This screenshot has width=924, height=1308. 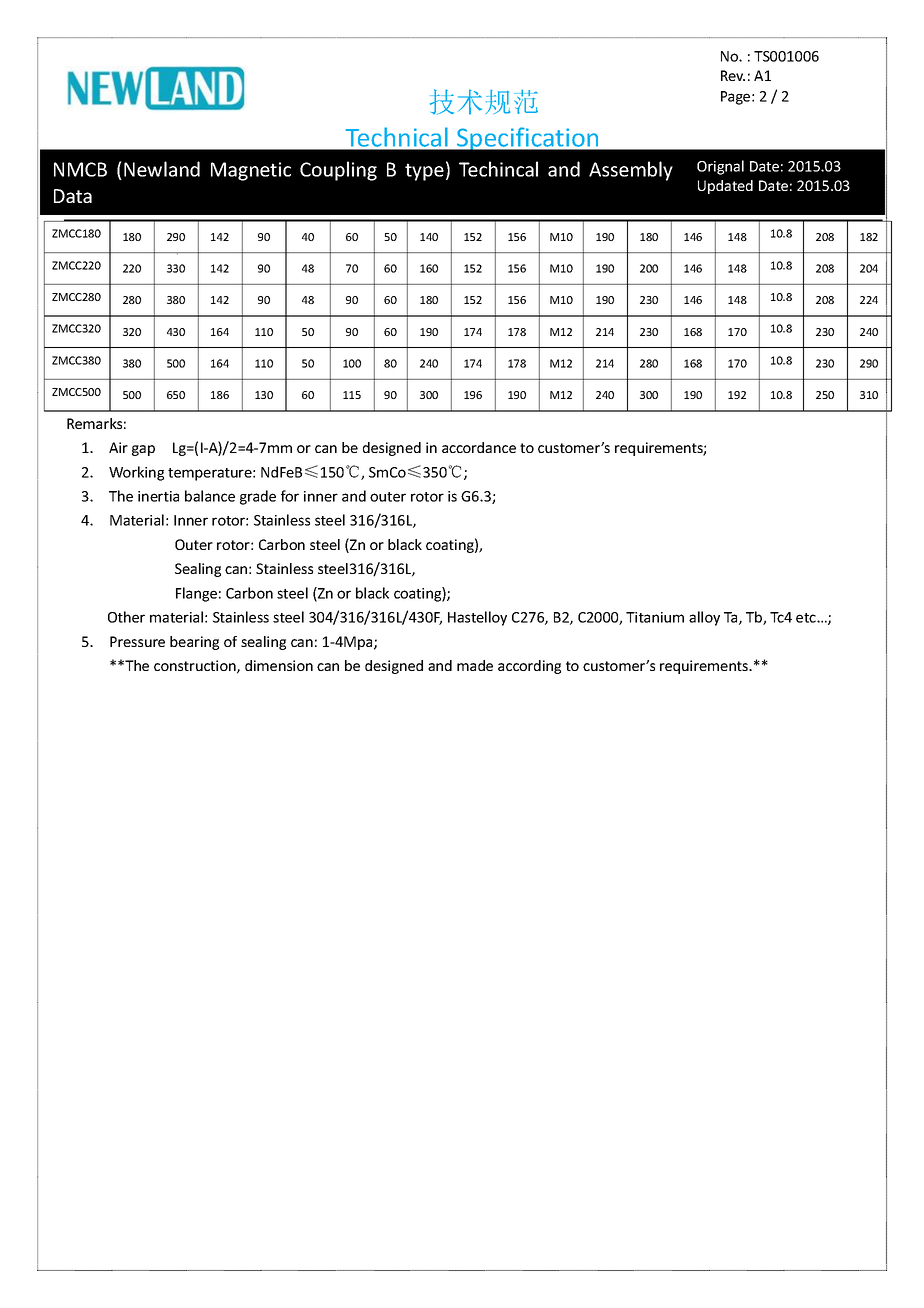 I want to click on Coupling, so click(x=338, y=171).
